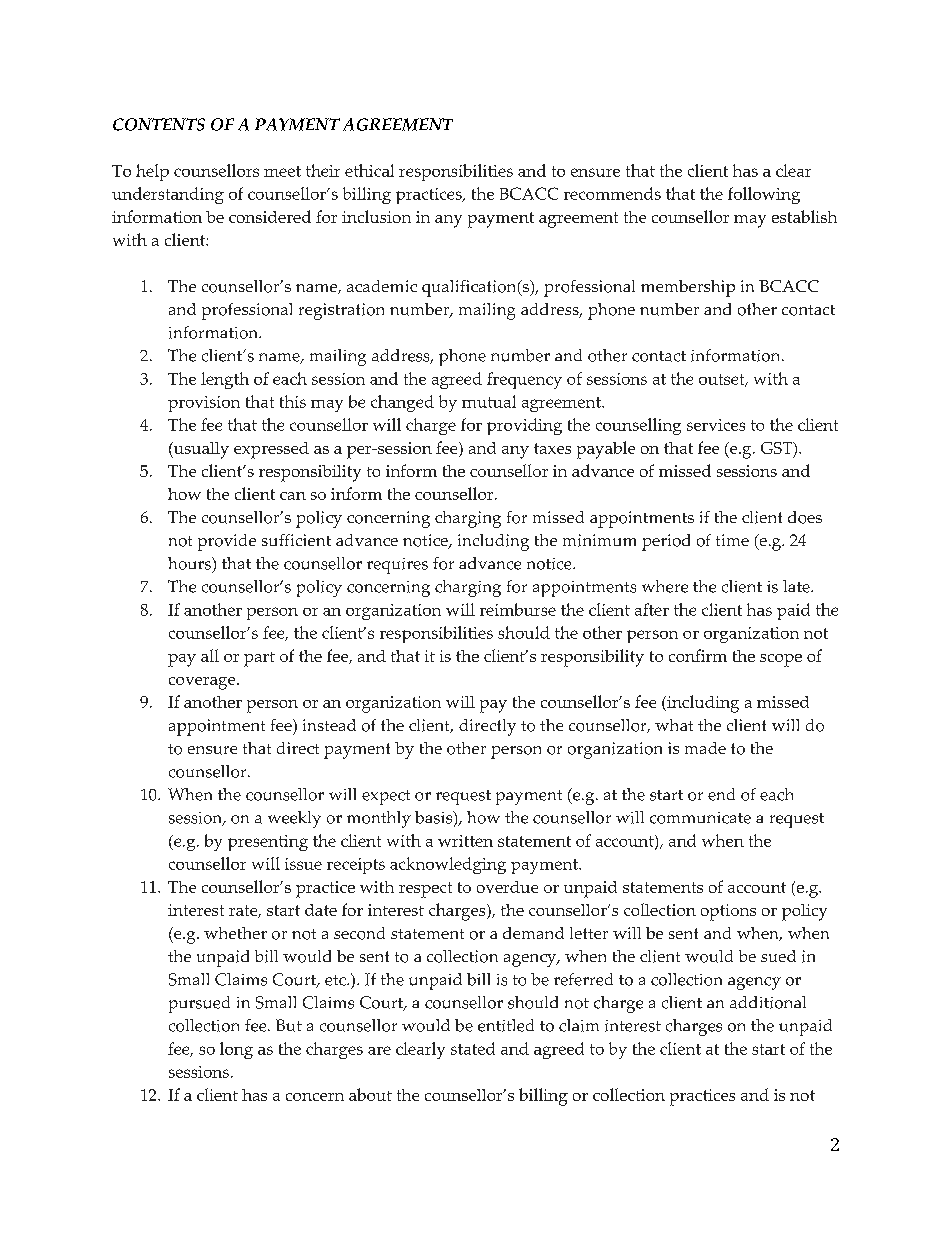 The width and height of the screenshot is (952, 1233). Describe the element at coordinates (489, 401) in the screenshot. I see `mutual` at that location.
